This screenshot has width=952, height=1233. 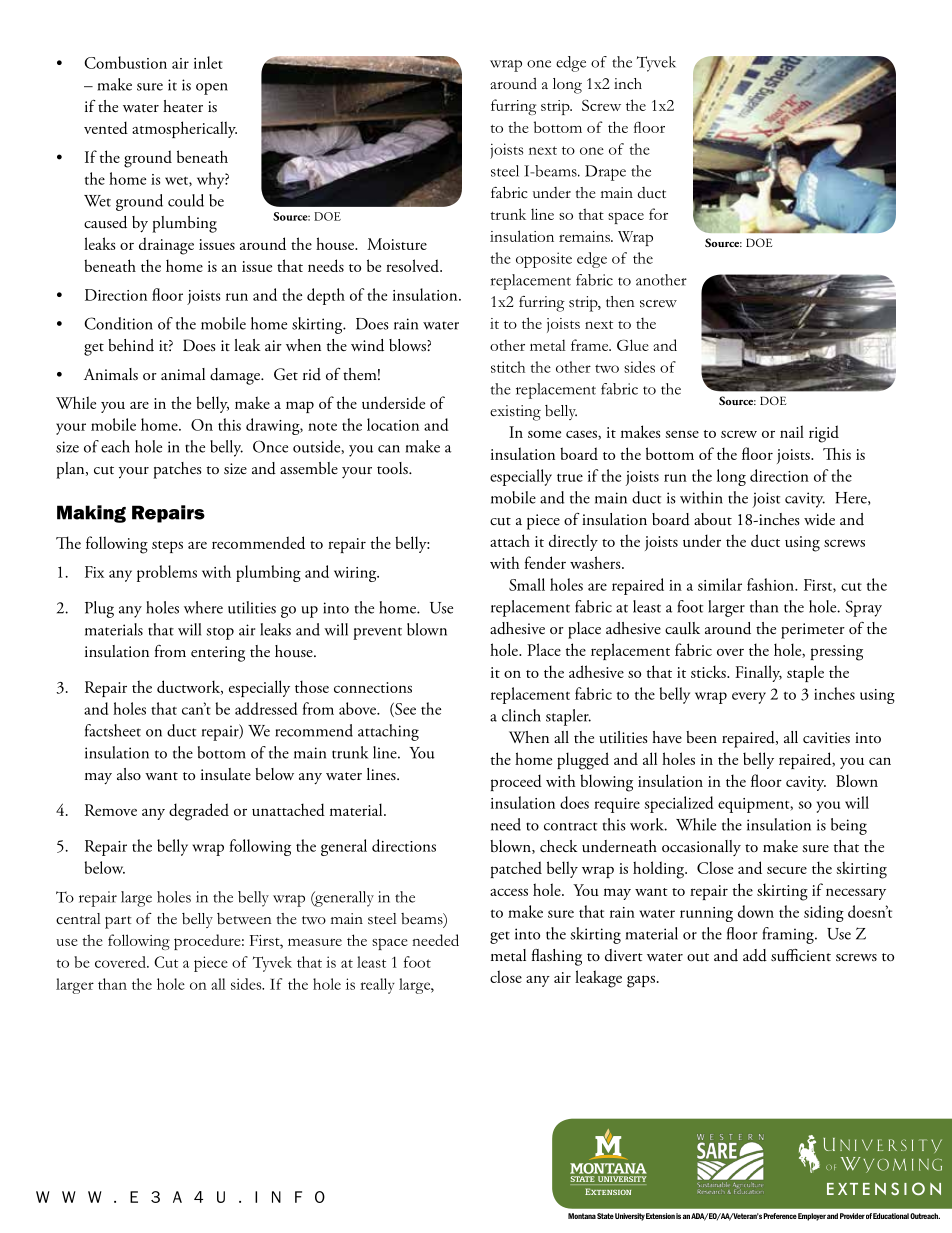 What do you see at coordinates (792, 431) in the screenshot?
I see `nail` at bounding box center [792, 431].
